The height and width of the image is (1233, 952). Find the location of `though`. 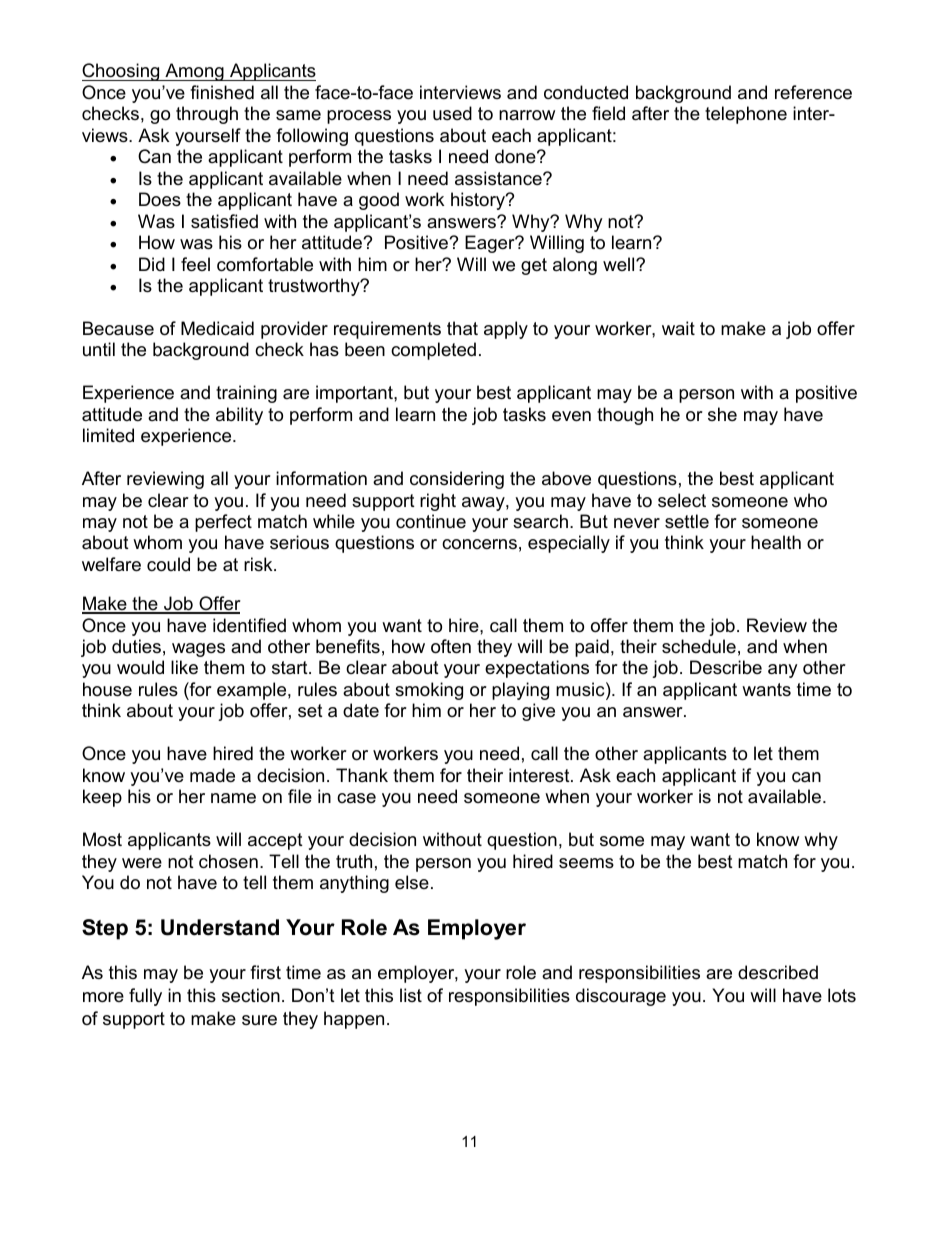

though is located at coordinates (625, 416).
